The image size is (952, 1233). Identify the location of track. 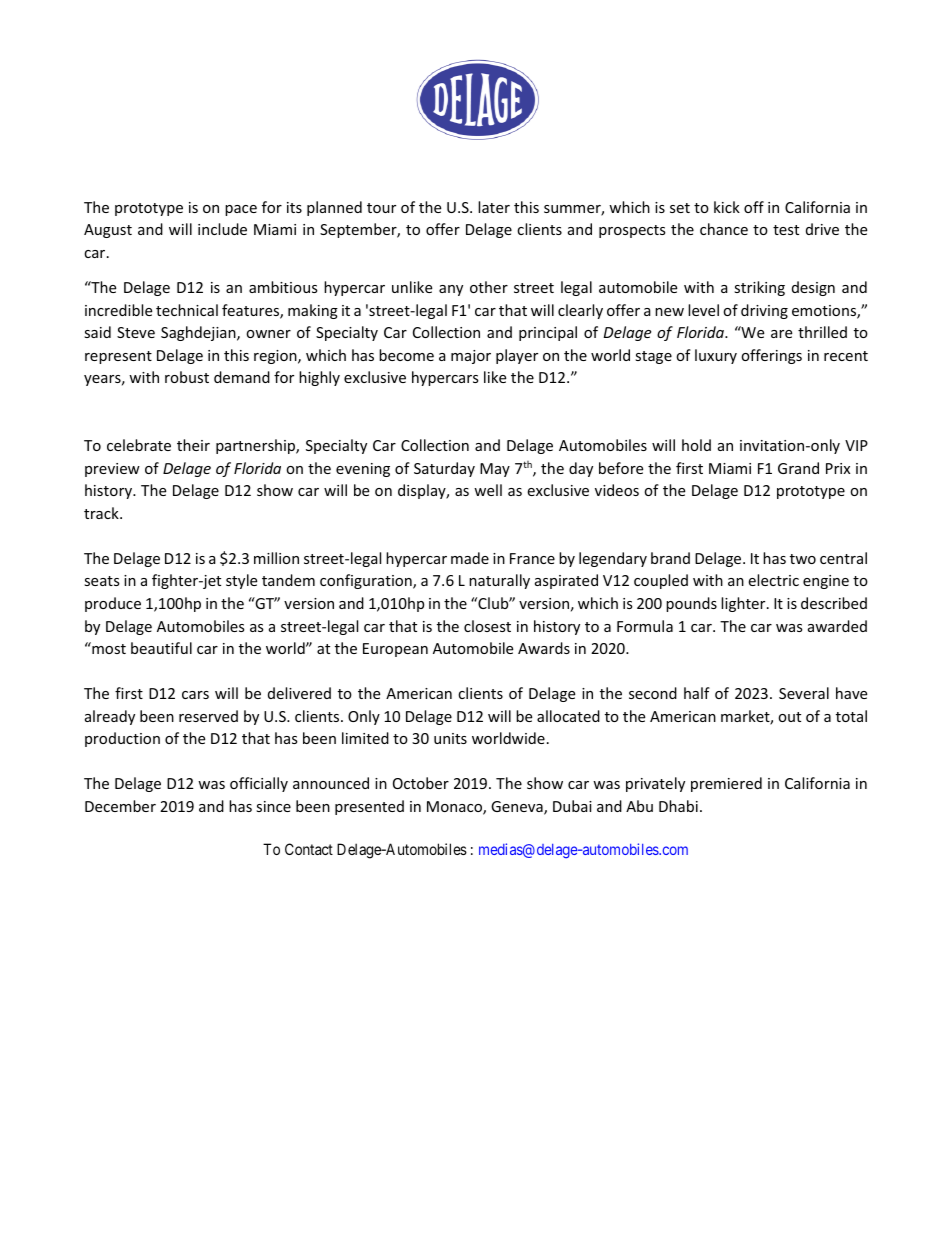
(102, 513).
